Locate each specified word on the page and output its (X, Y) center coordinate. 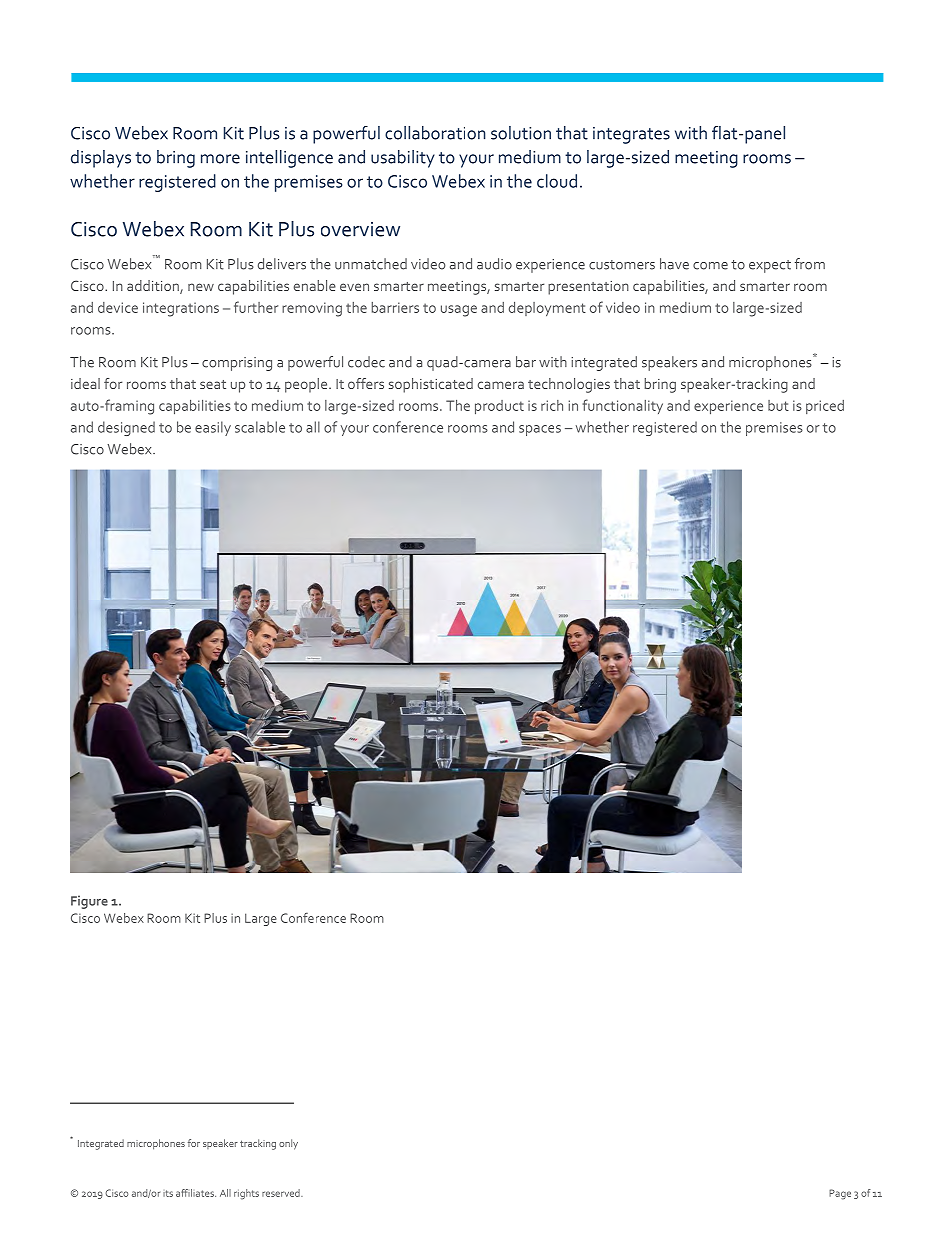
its (168, 1193)
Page (840, 1194)
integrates (631, 135)
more (220, 159)
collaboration (435, 133)
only (288, 1144)
